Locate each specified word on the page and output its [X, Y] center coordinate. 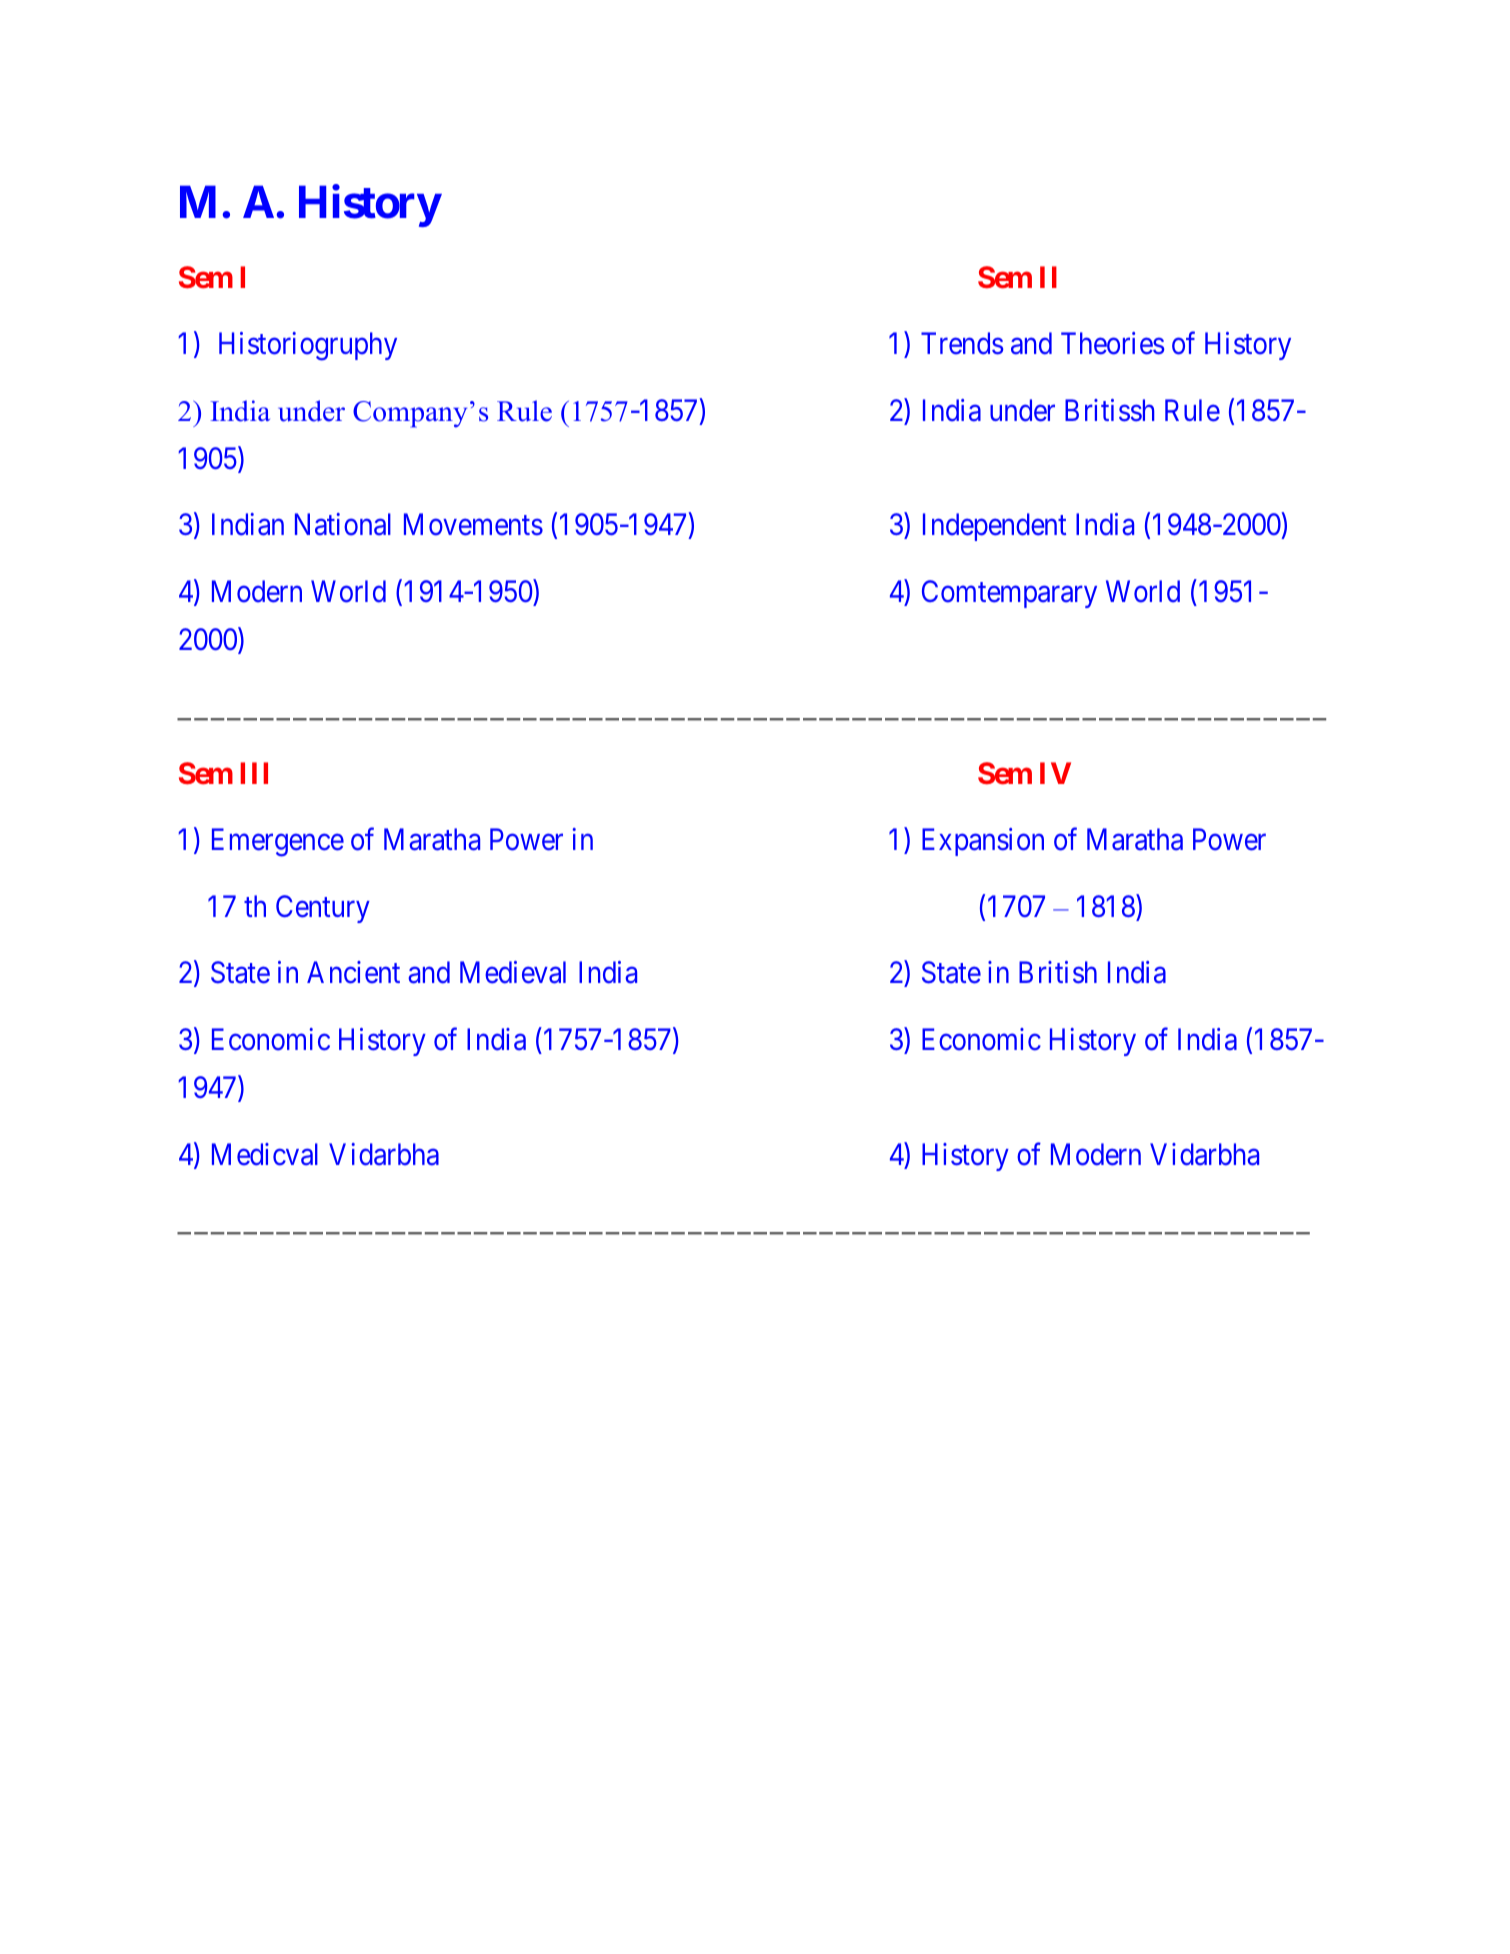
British [1058, 972]
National [343, 524]
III [254, 773]
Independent [994, 527]
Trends [962, 343]
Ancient [353, 972]
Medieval [513, 972]
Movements [473, 525]
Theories [1112, 343]
